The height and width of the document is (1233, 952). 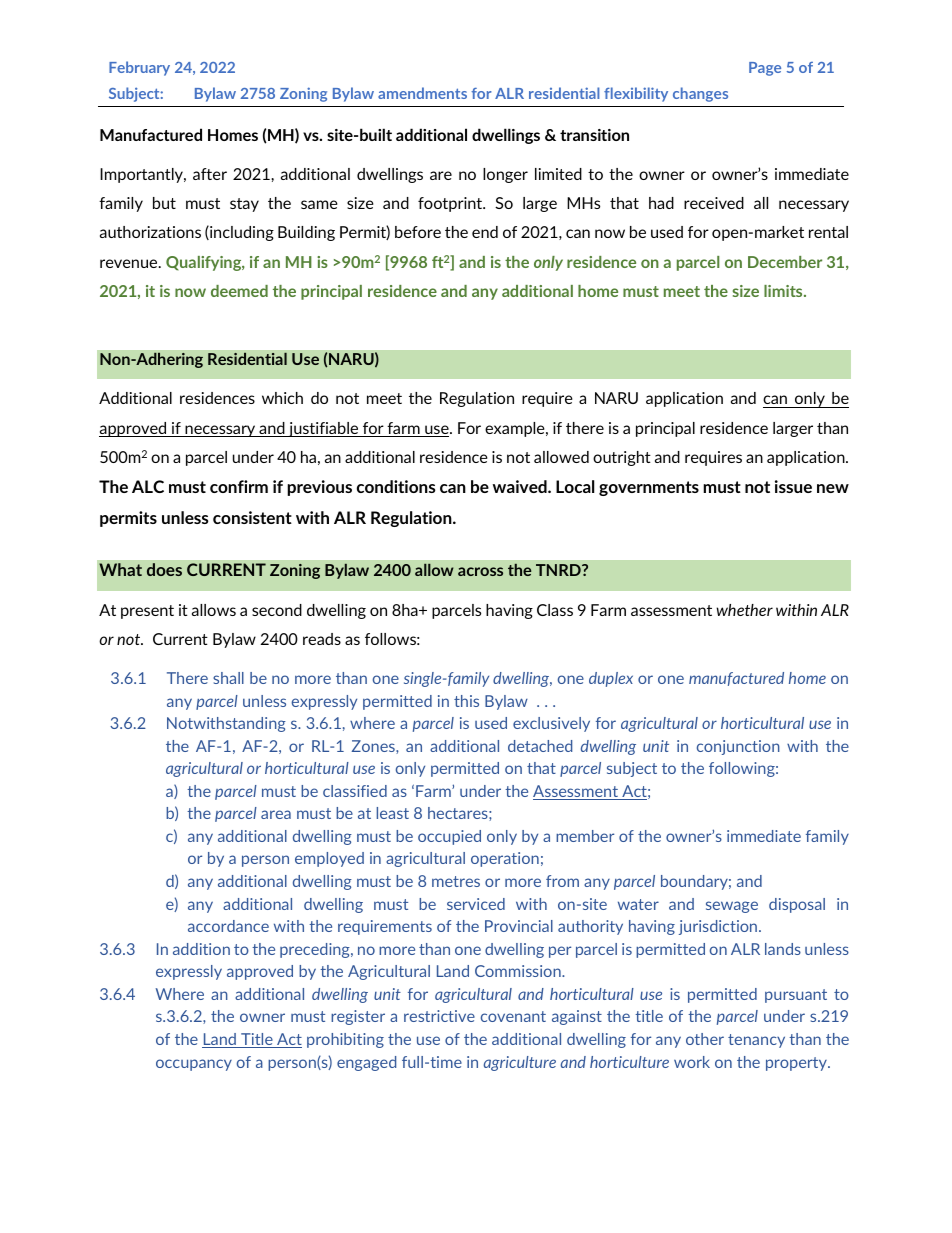 I want to click on which, so click(x=282, y=398).
